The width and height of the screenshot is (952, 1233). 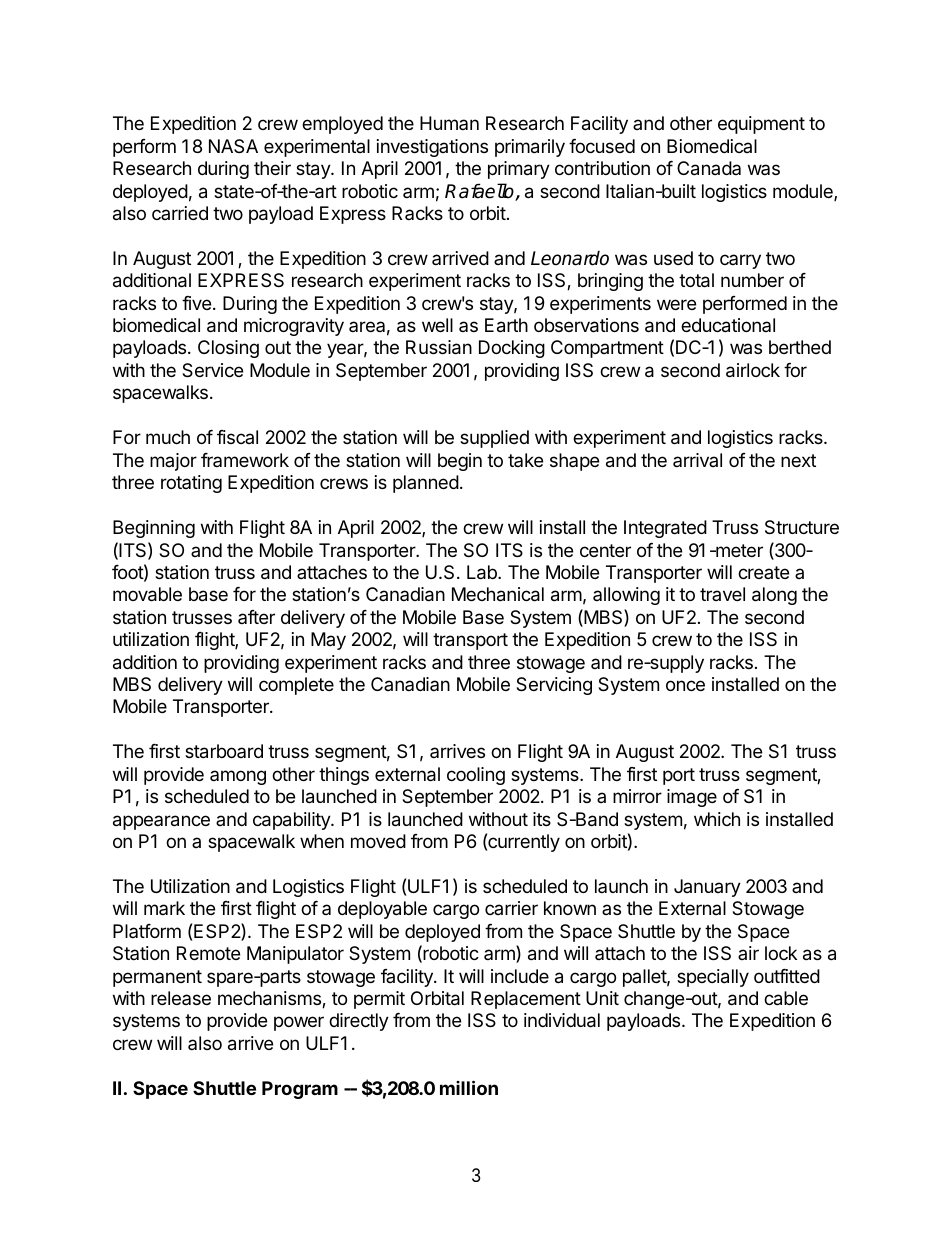 What do you see at coordinates (224, 751) in the screenshot?
I see `starboard` at bounding box center [224, 751].
